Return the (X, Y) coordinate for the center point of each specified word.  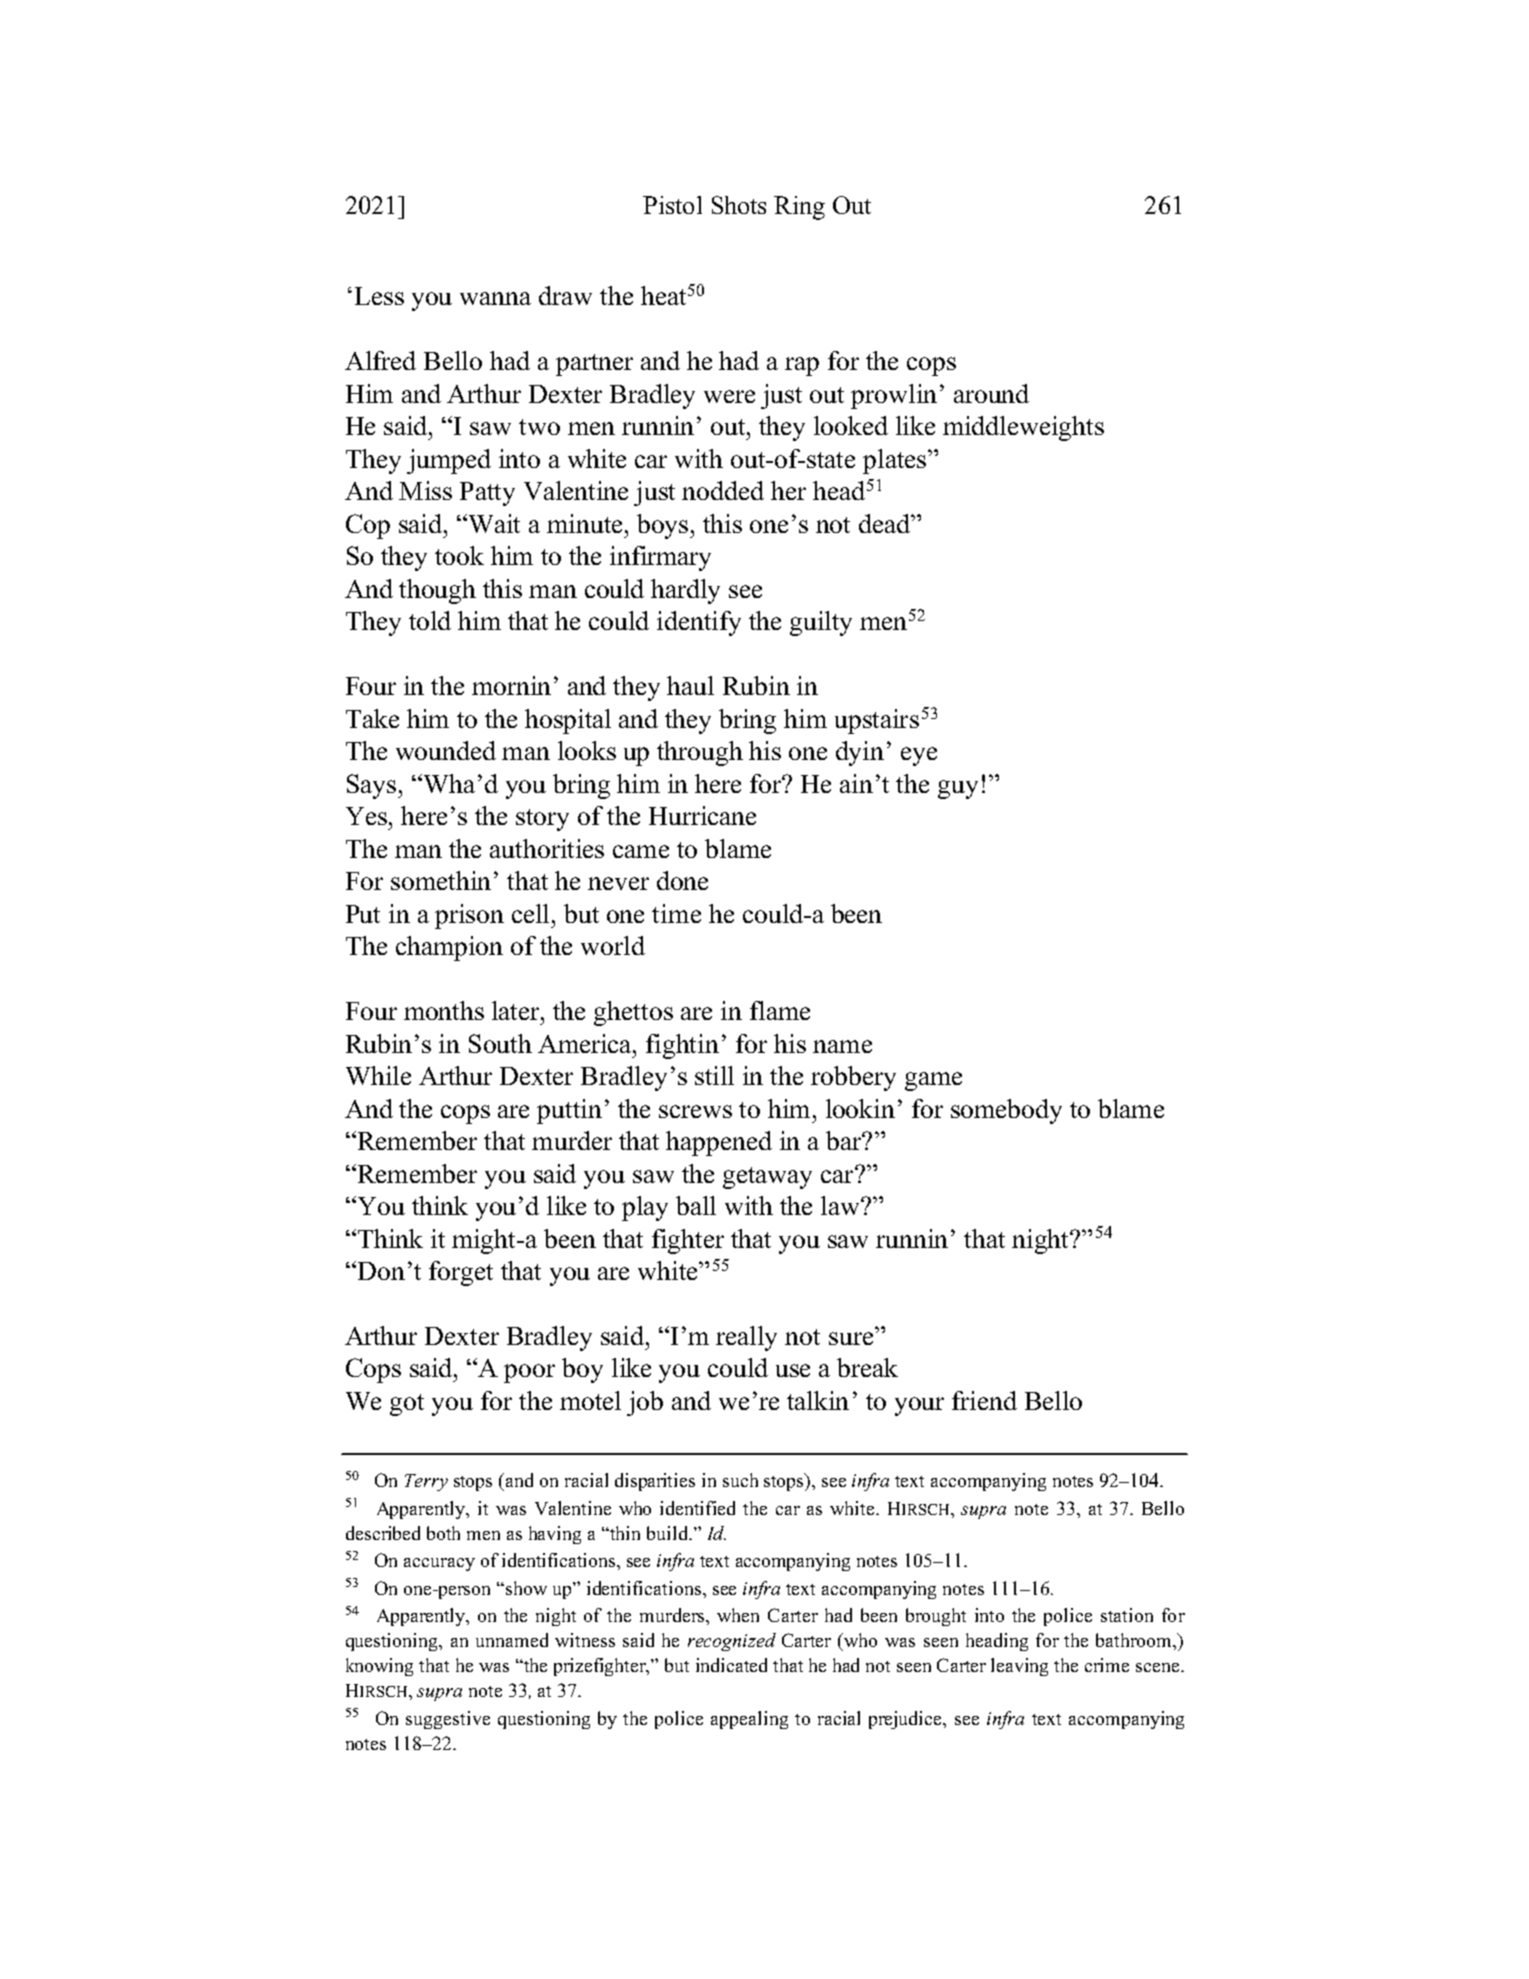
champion (449, 948)
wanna (495, 298)
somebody (1006, 1111)
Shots (739, 205)
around (991, 393)
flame (780, 1010)
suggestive (448, 1720)
